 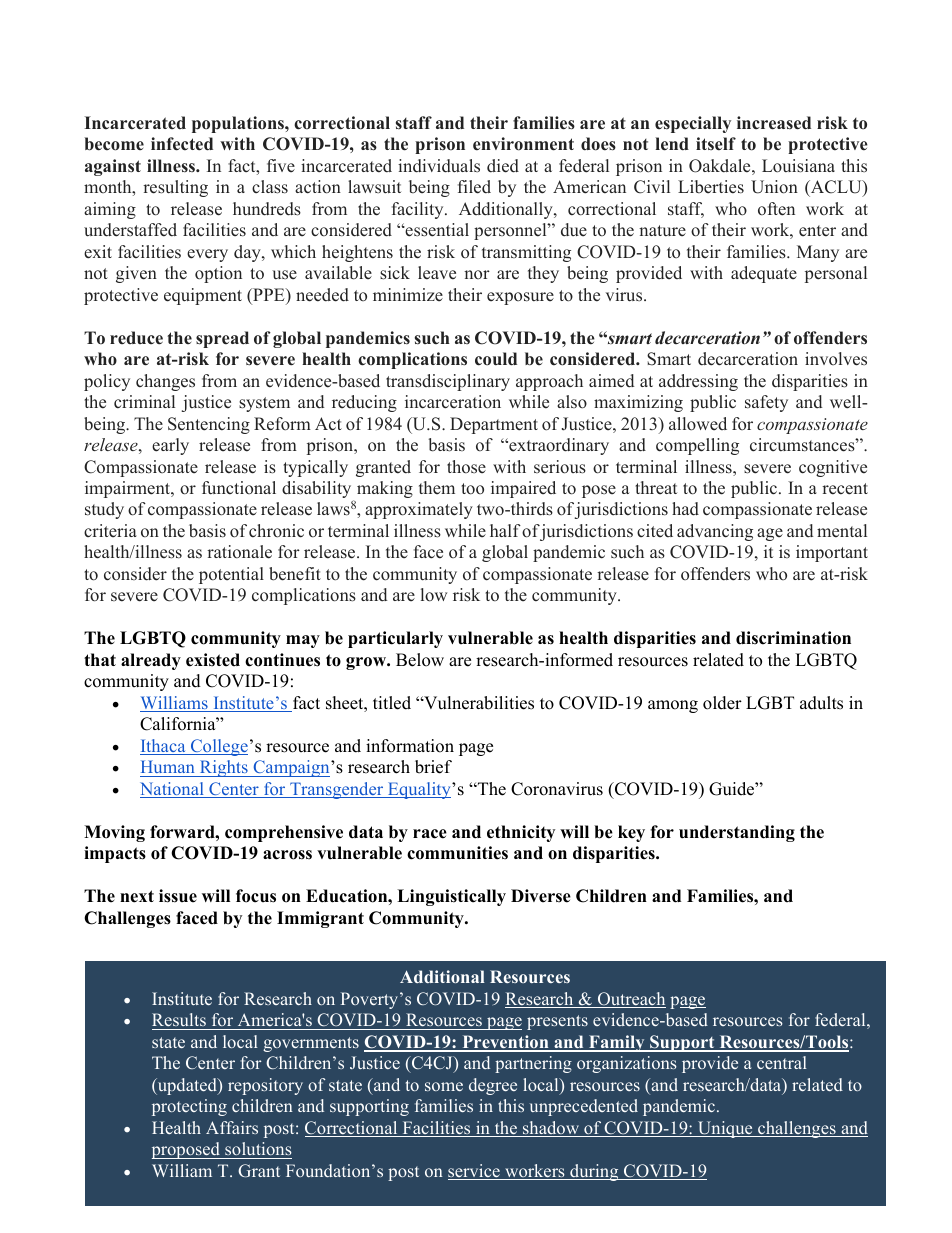 I want to click on existed, so click(x=213, y=660).
